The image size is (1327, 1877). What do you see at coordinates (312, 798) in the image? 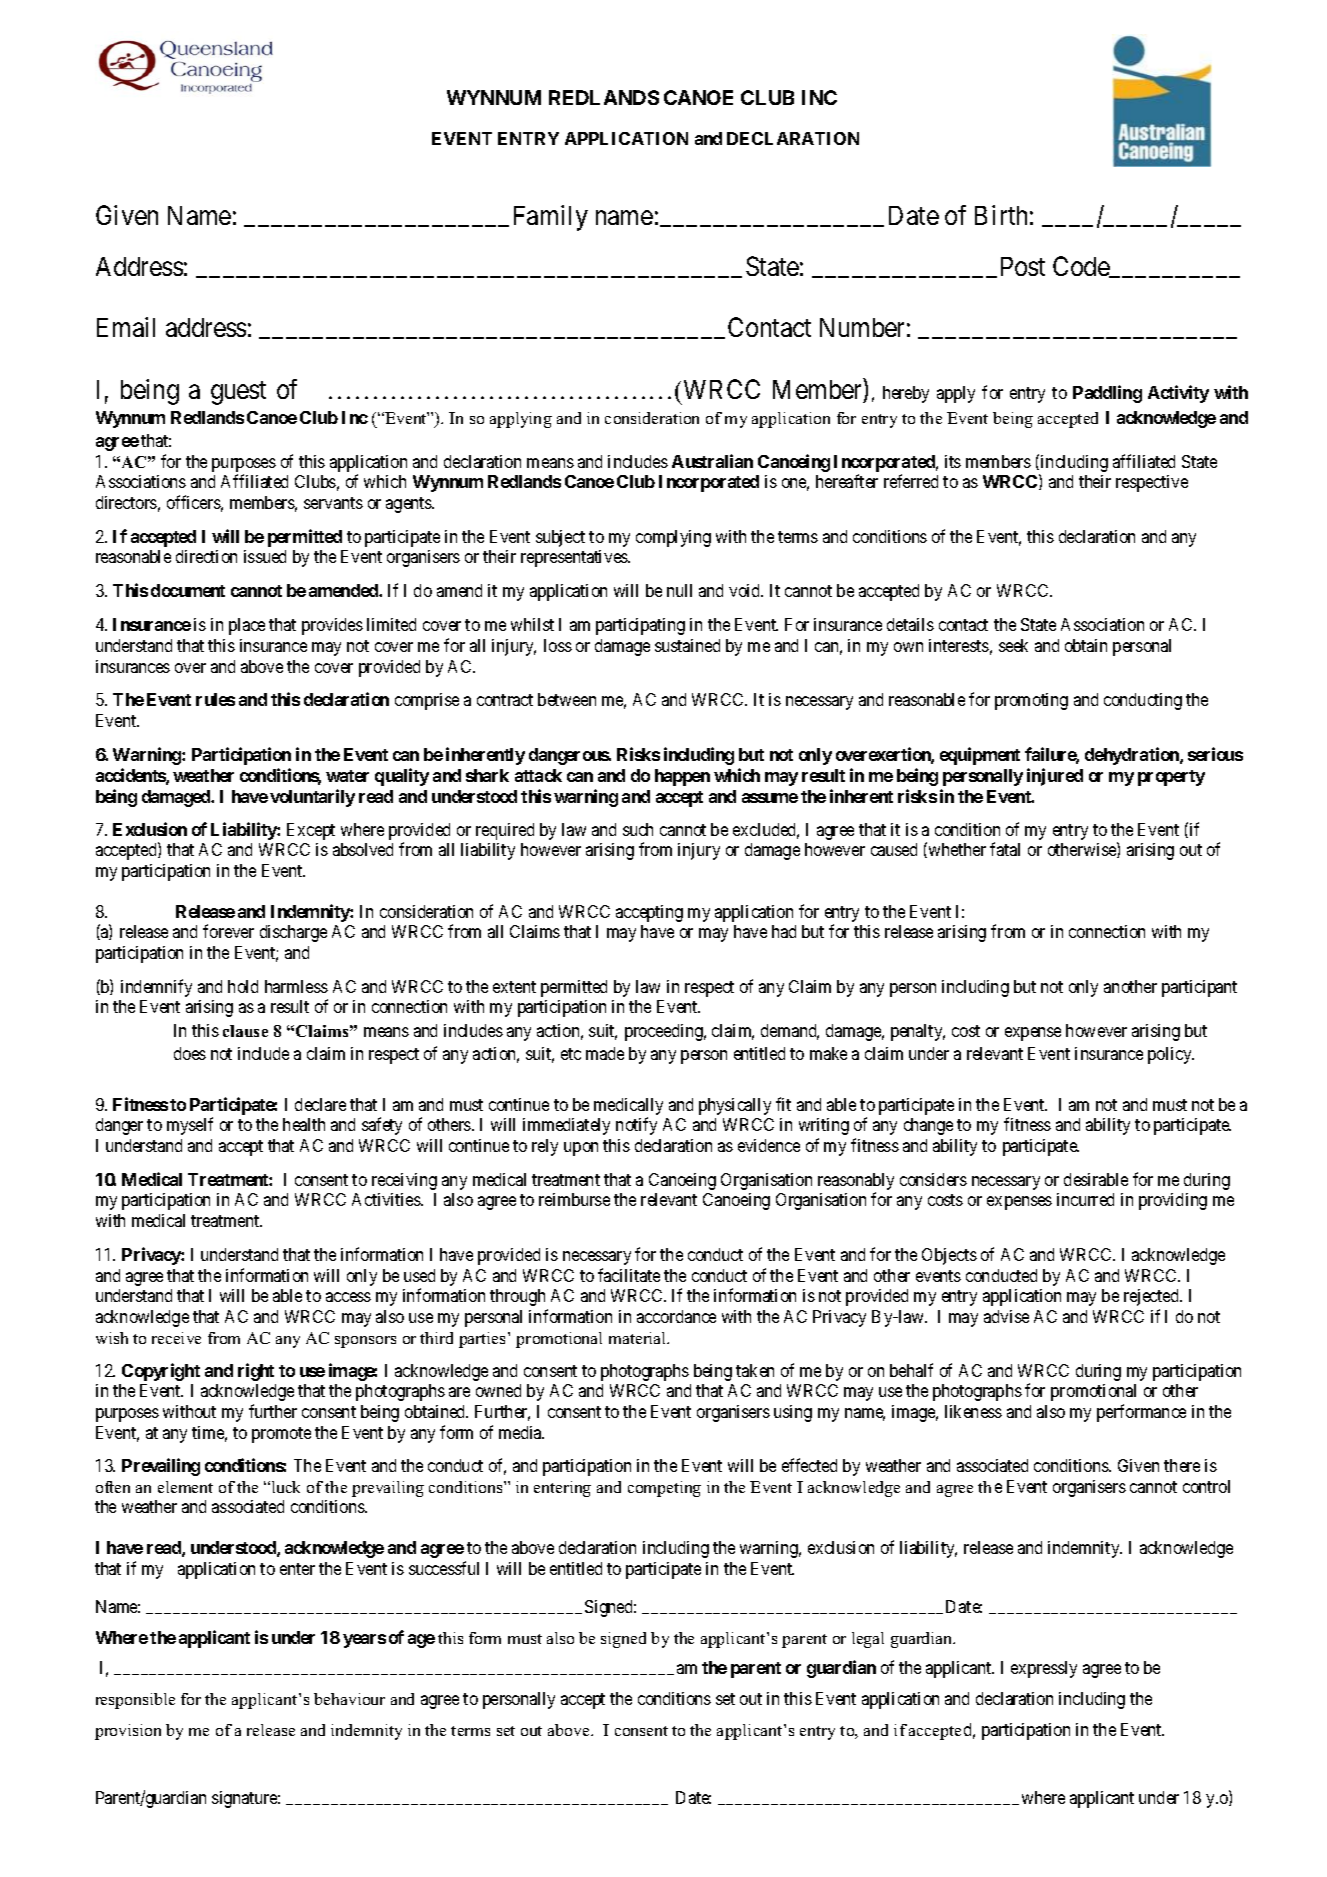
I see `voluntarily` at bounding box center [312, 798].
